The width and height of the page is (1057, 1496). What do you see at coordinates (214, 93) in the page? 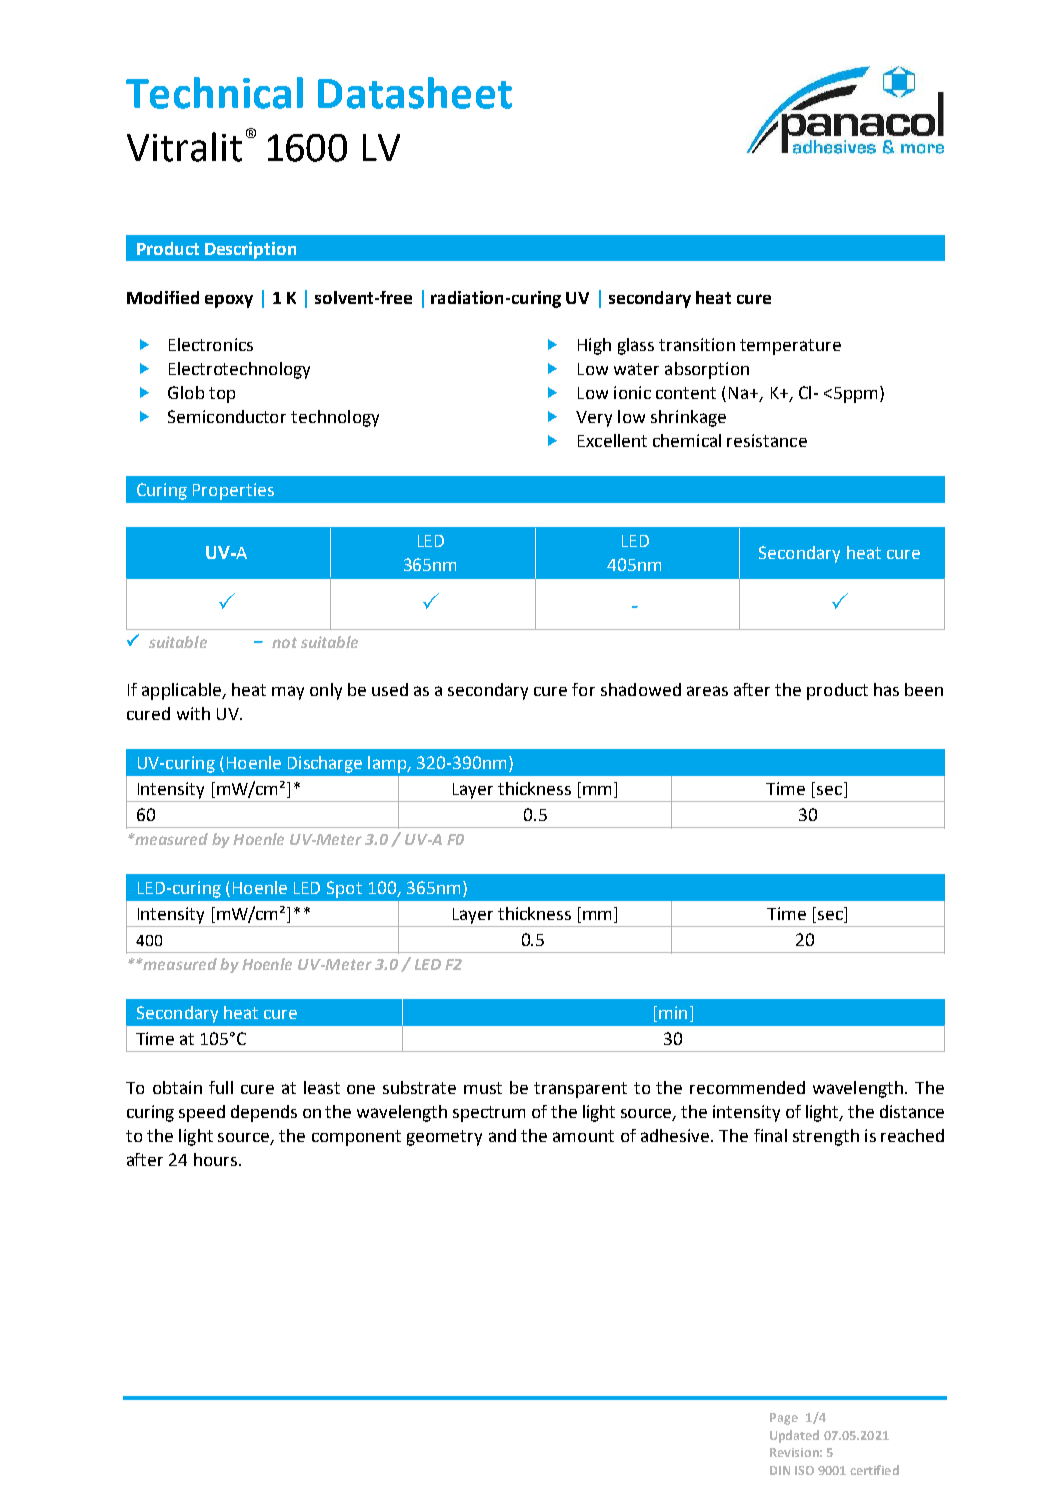
I see `Technical` at bounding box center [214, 93].
